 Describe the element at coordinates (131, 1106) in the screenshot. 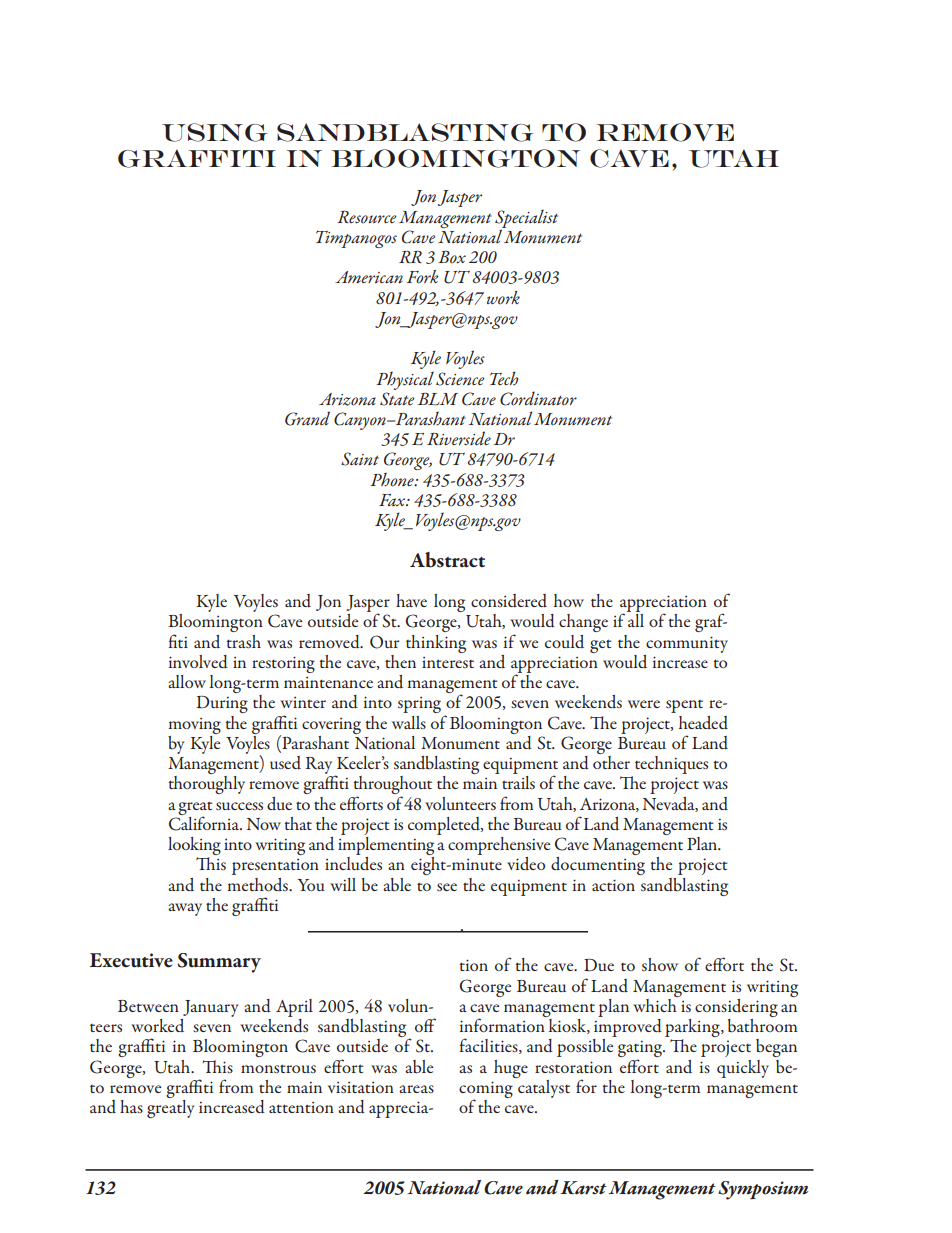

I see `has` at that location.
